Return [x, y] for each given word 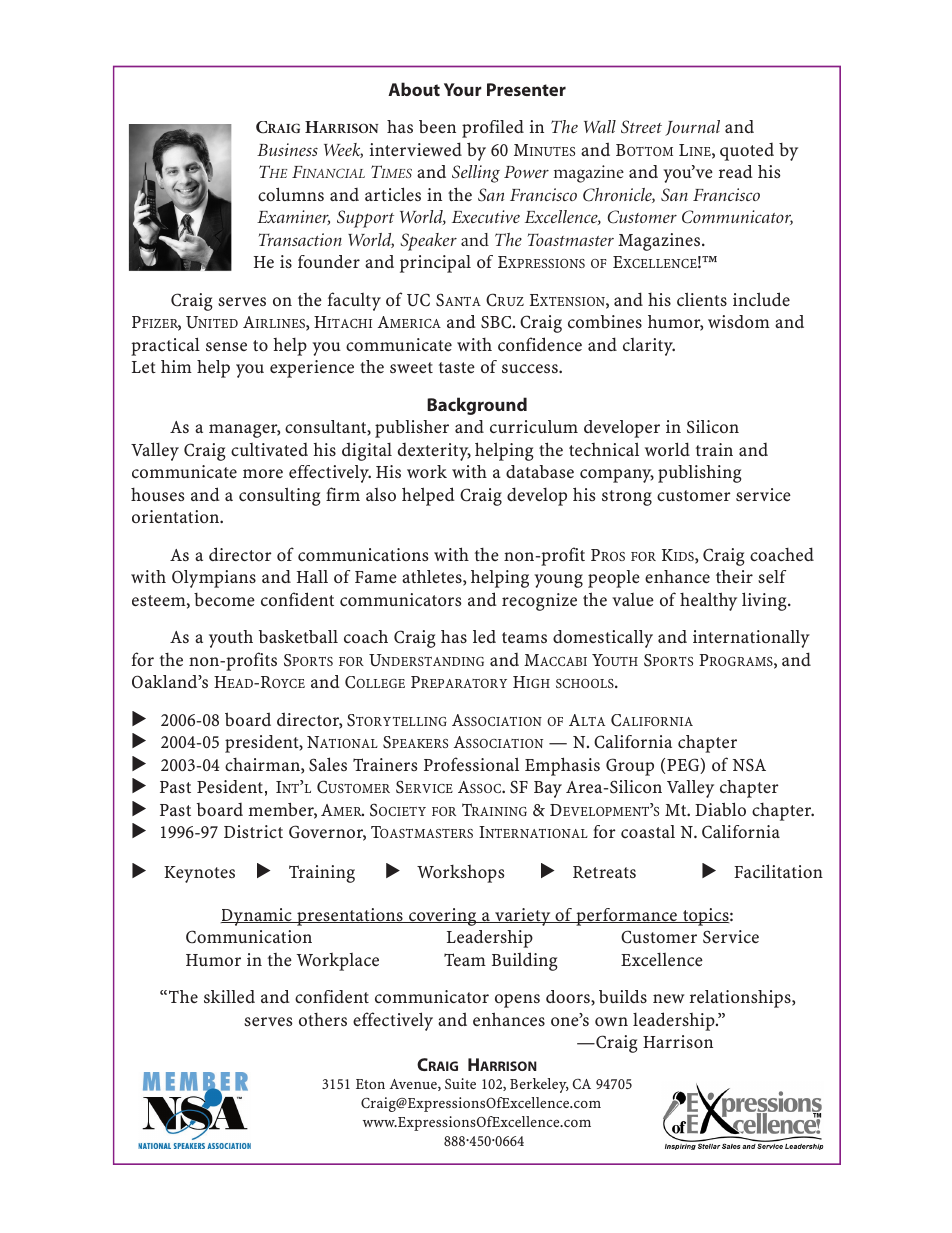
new [669, 998]
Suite [460, 1083]
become [224, 599]
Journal [692, 128]
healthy [708, 601]
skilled [229, 996]
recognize [539, 602]
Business [287, 149]
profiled [493, 129]
